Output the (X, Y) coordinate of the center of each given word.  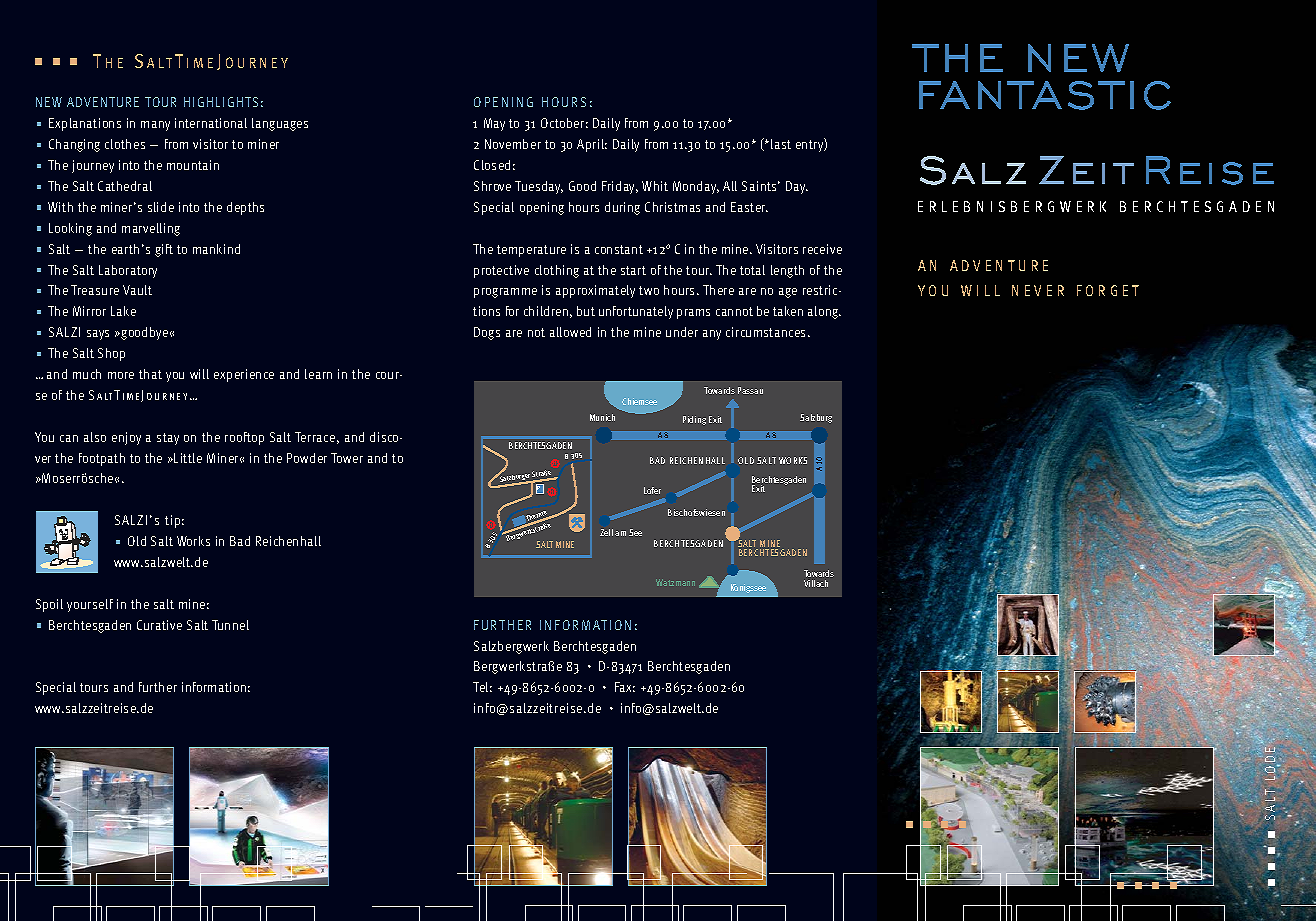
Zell (606, 532)
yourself (90, 605)
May (494, 124)
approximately (595, 291)
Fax (625, 687)
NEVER (1038, 290)
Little (188, 458)
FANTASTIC (1045, 95)
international (211, 123)
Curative (159, 625)
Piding (694, 420)
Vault (137, 290)
